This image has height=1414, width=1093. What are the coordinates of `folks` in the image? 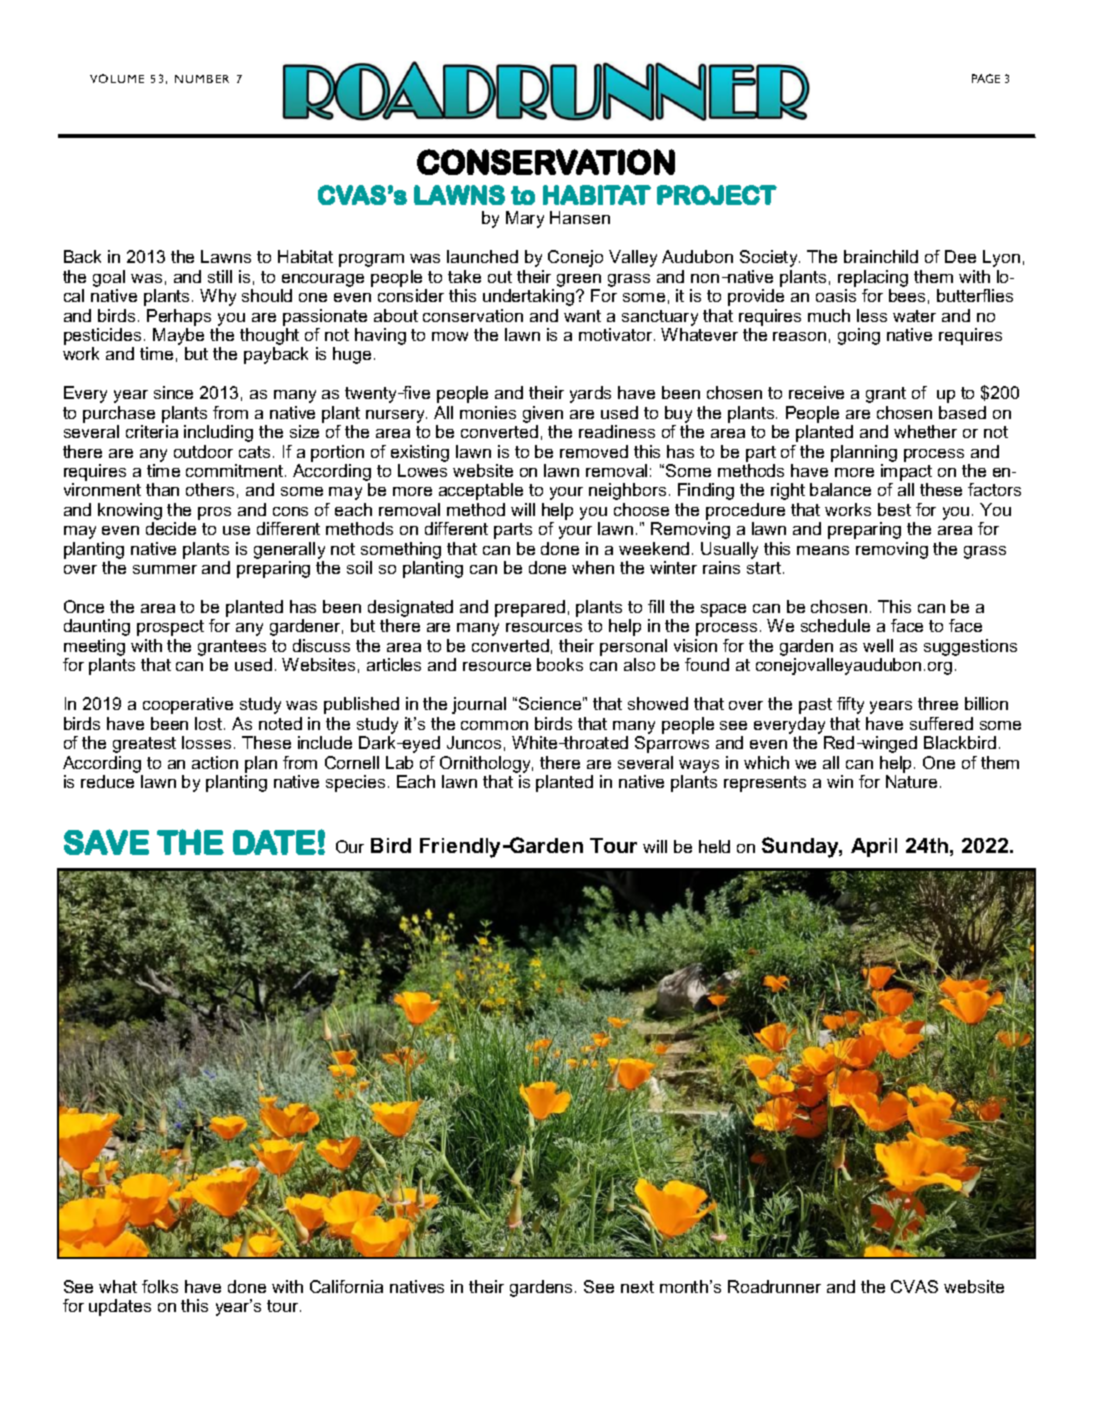 It's located at (160, 1286).
